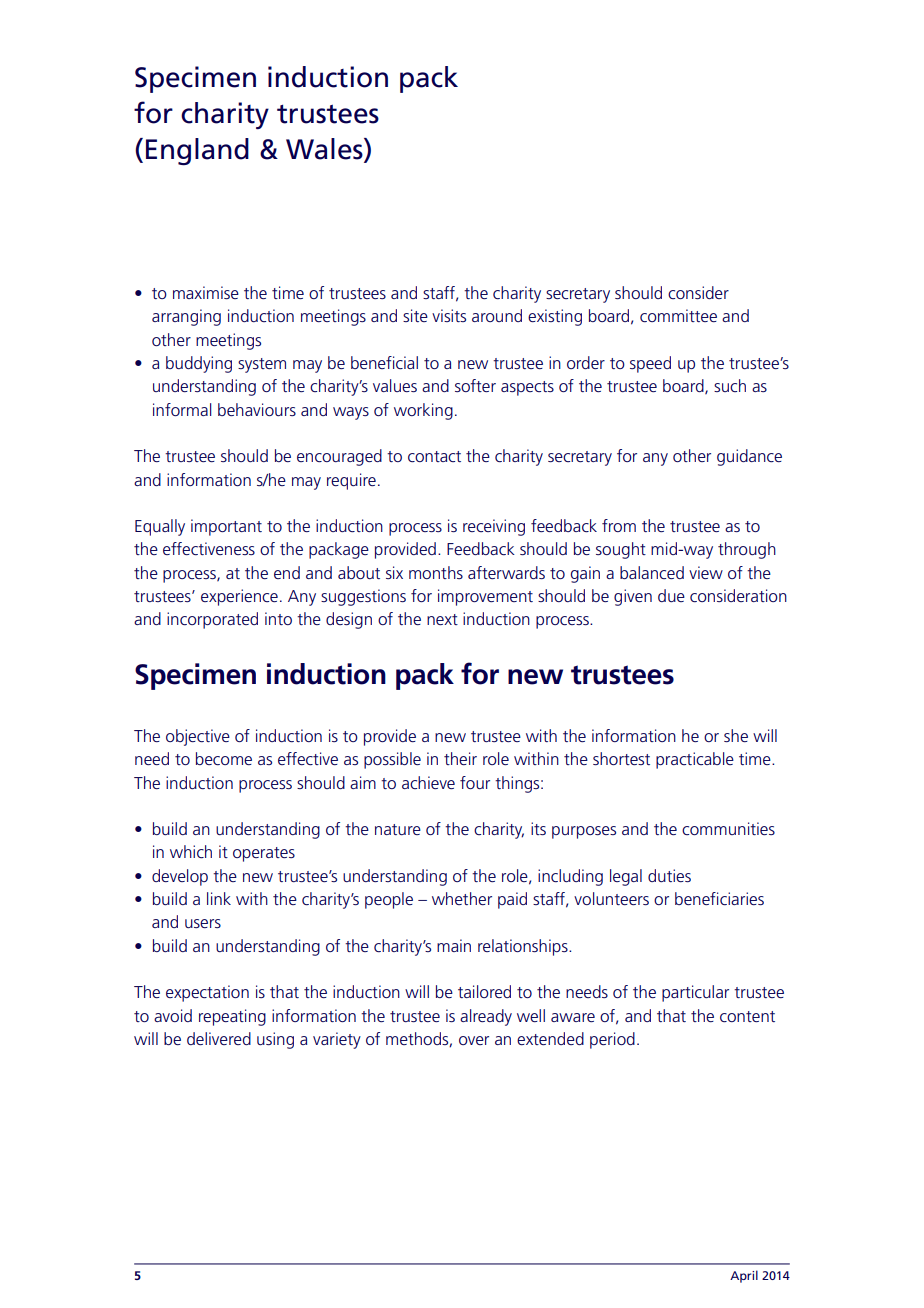 This document has height=1308, width=924. I want to click on England, so click(197, 151).
